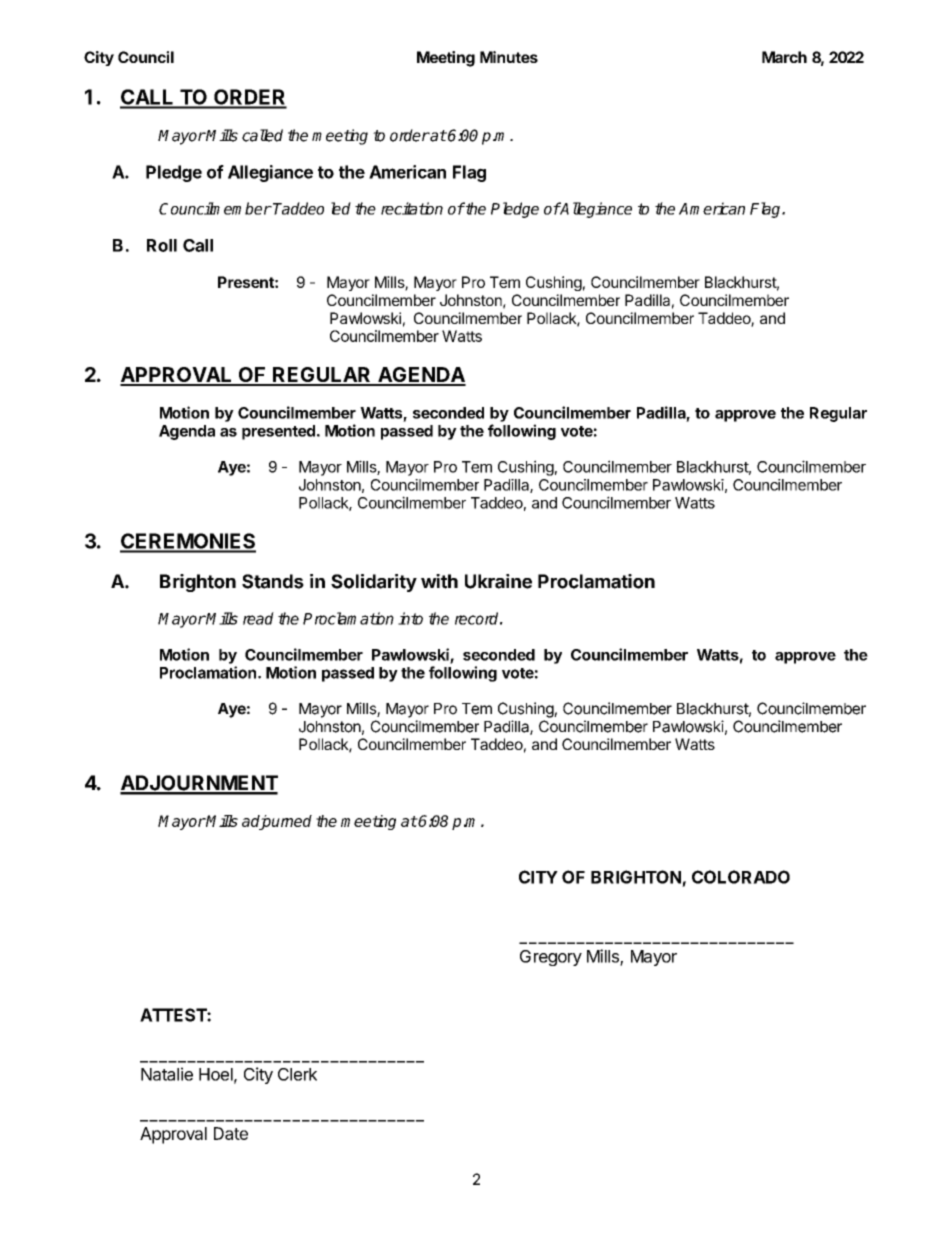 This screenshot has width=952, height=1233. I want to click on into, so click(410, 618).
